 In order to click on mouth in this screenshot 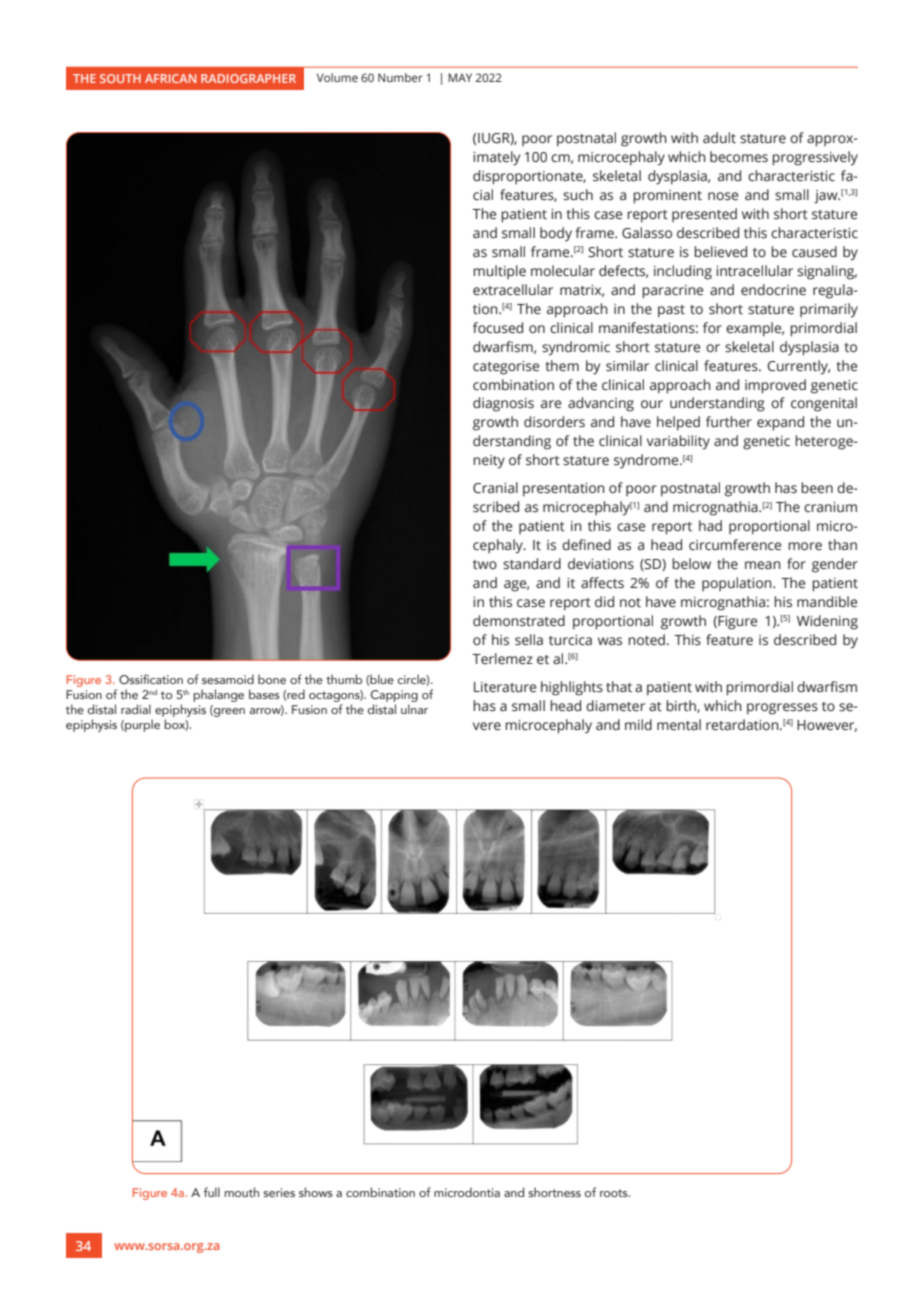, I will do `click(242, 1192)`.
